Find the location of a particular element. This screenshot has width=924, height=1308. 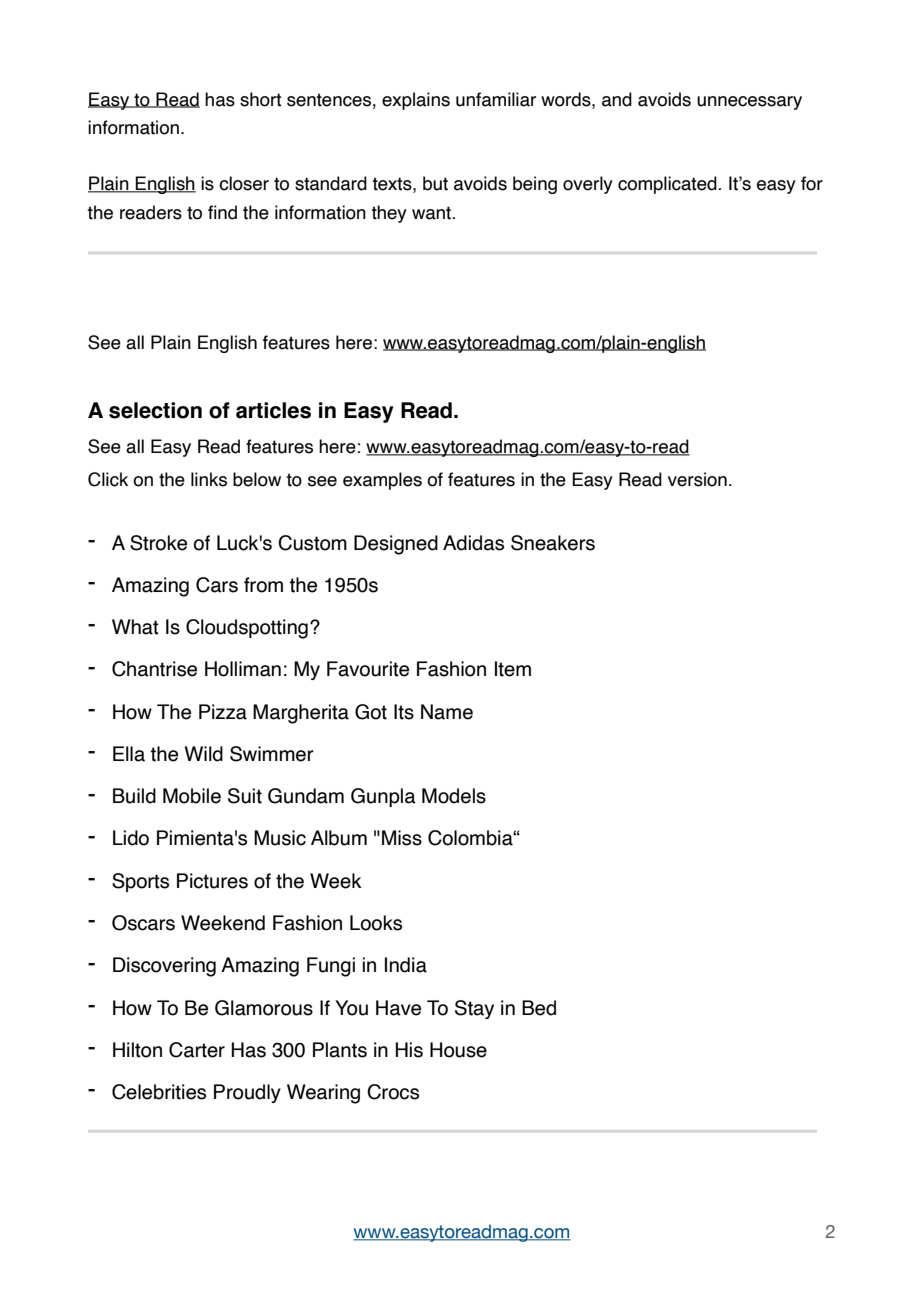

version is located at coordinates (697, 479).
